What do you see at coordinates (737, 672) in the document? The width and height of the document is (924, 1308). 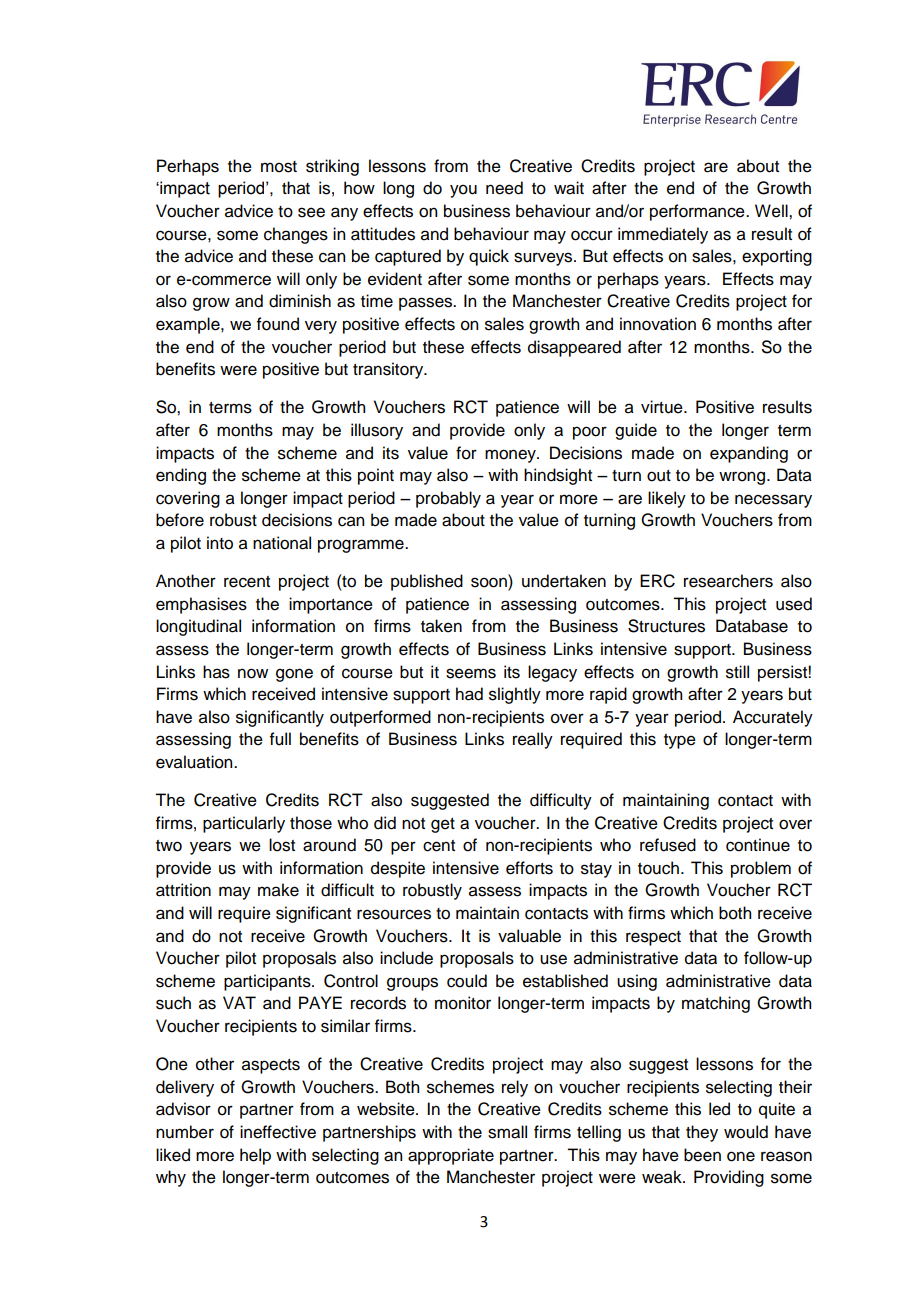 I see `still` at bounding box center [737, 672].
